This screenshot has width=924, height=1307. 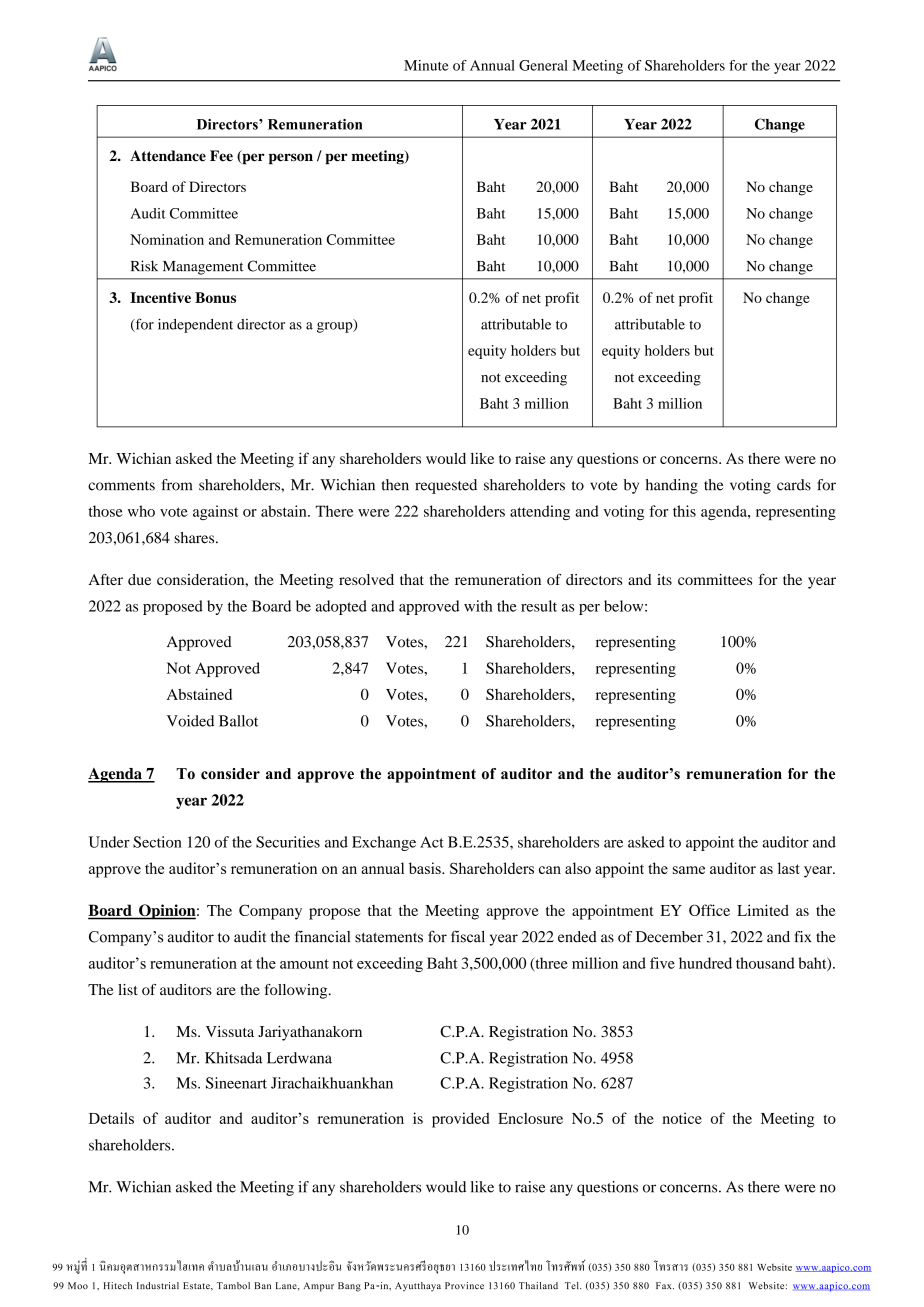 I want to click on result, so click(x=539, y=606).
